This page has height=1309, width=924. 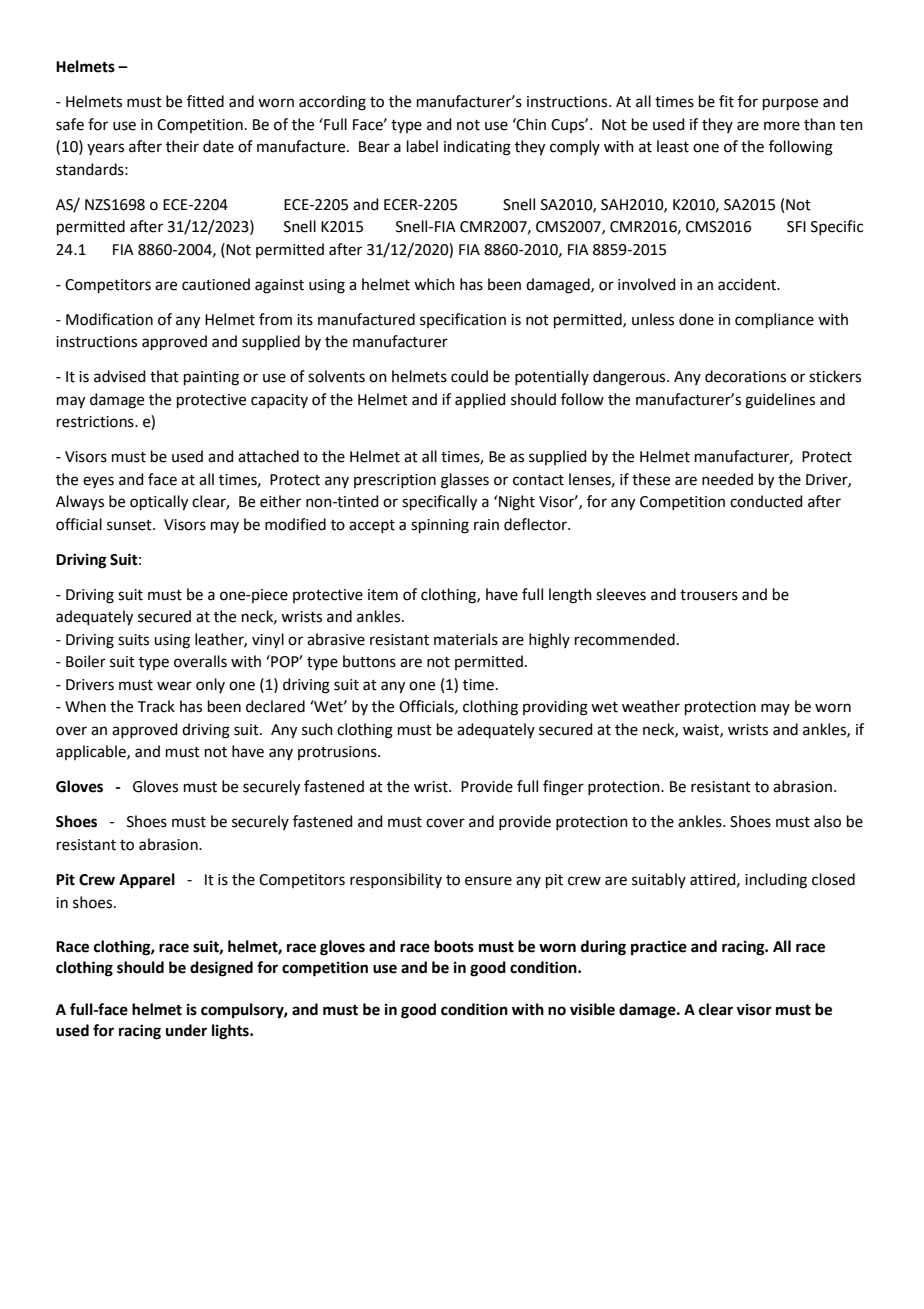 What do you see at coordinates (182, 146) in the page?
I see `their` at bounding box center [182, 146].
